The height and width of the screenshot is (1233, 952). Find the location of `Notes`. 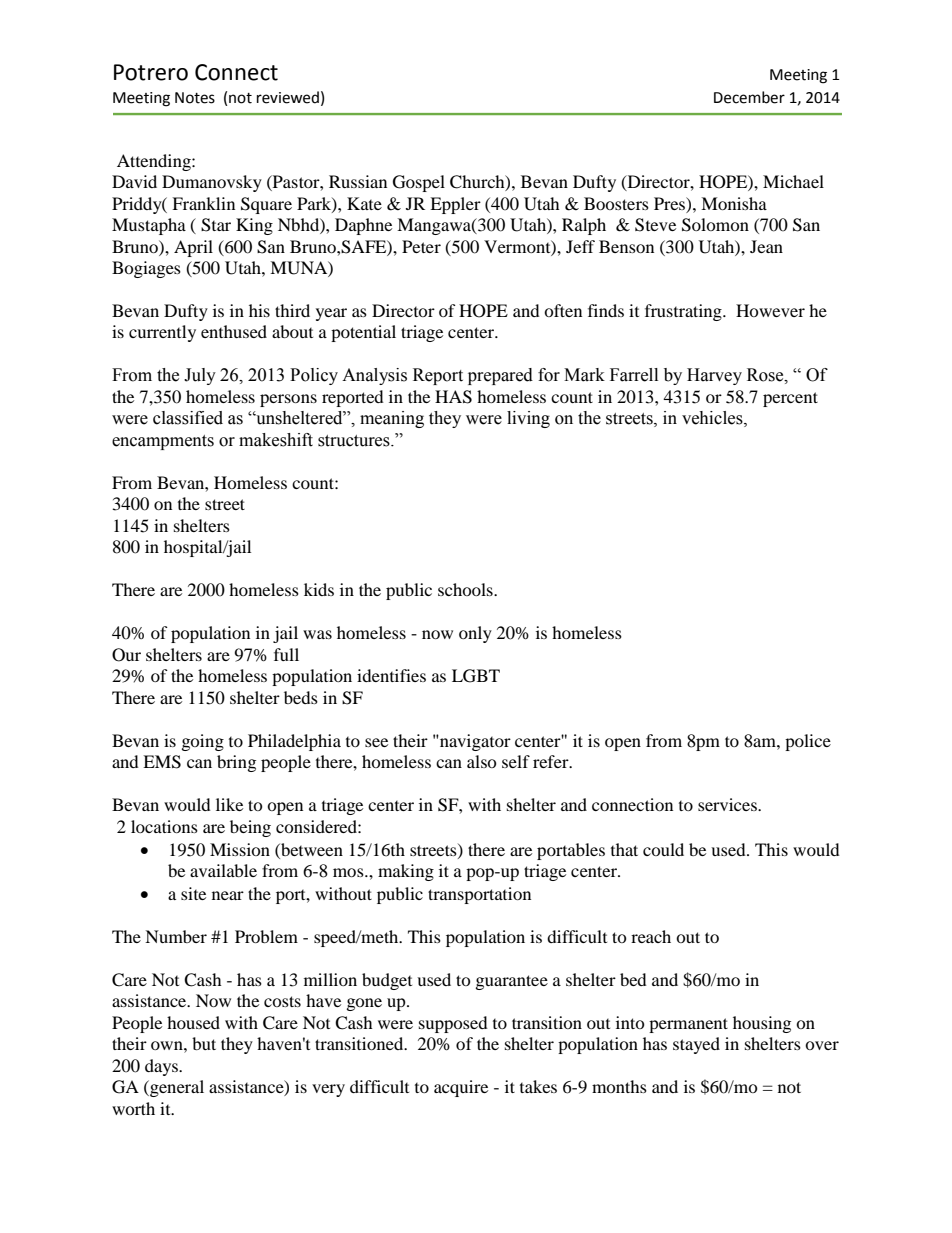

Notes is located at coordinates (195, 98).
